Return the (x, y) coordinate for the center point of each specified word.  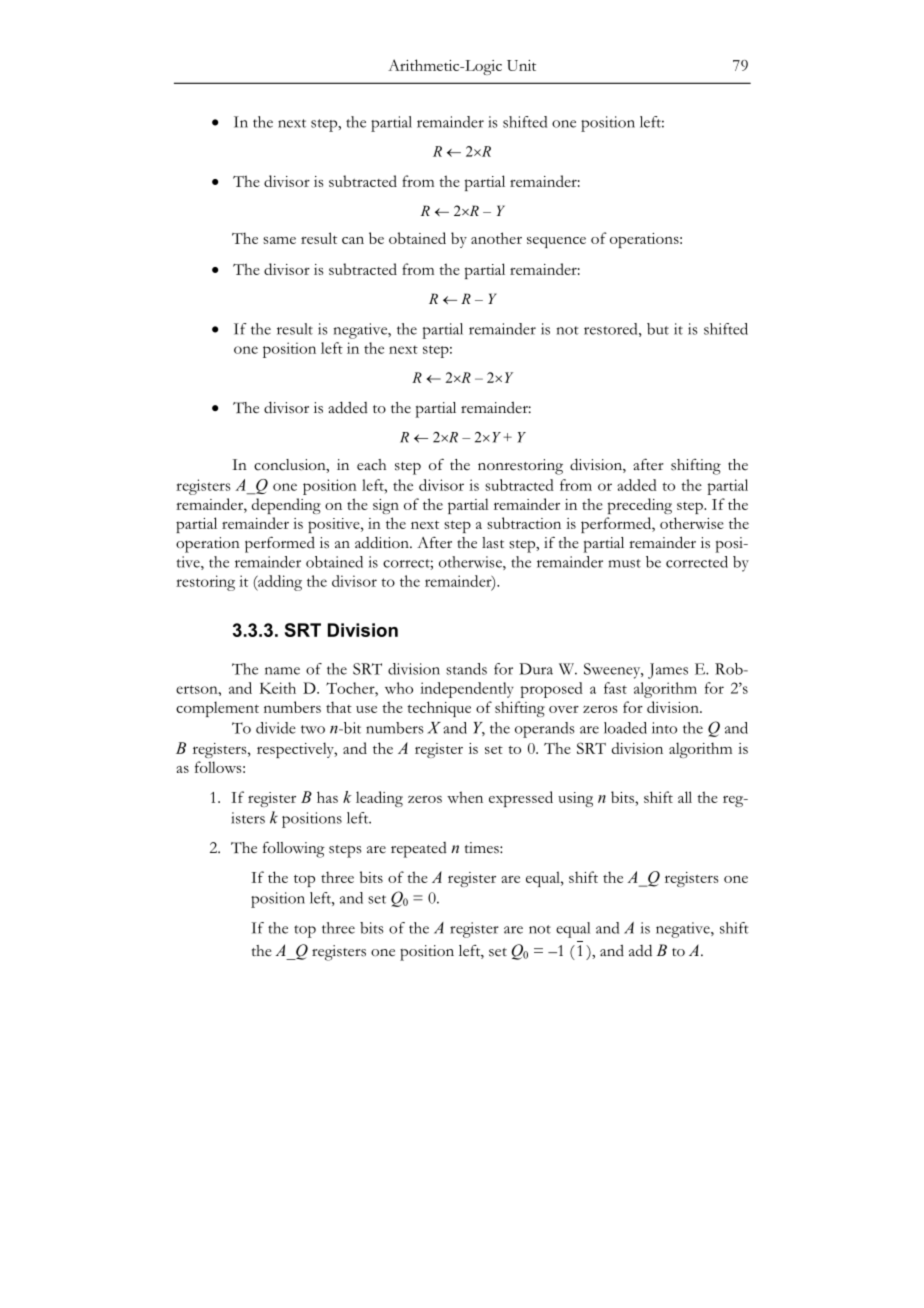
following (294, 850)
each (371, 465)
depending (286, 506)
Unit (521, 65)
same (279, 240)
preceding (640, 506)
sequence (556, 242)
